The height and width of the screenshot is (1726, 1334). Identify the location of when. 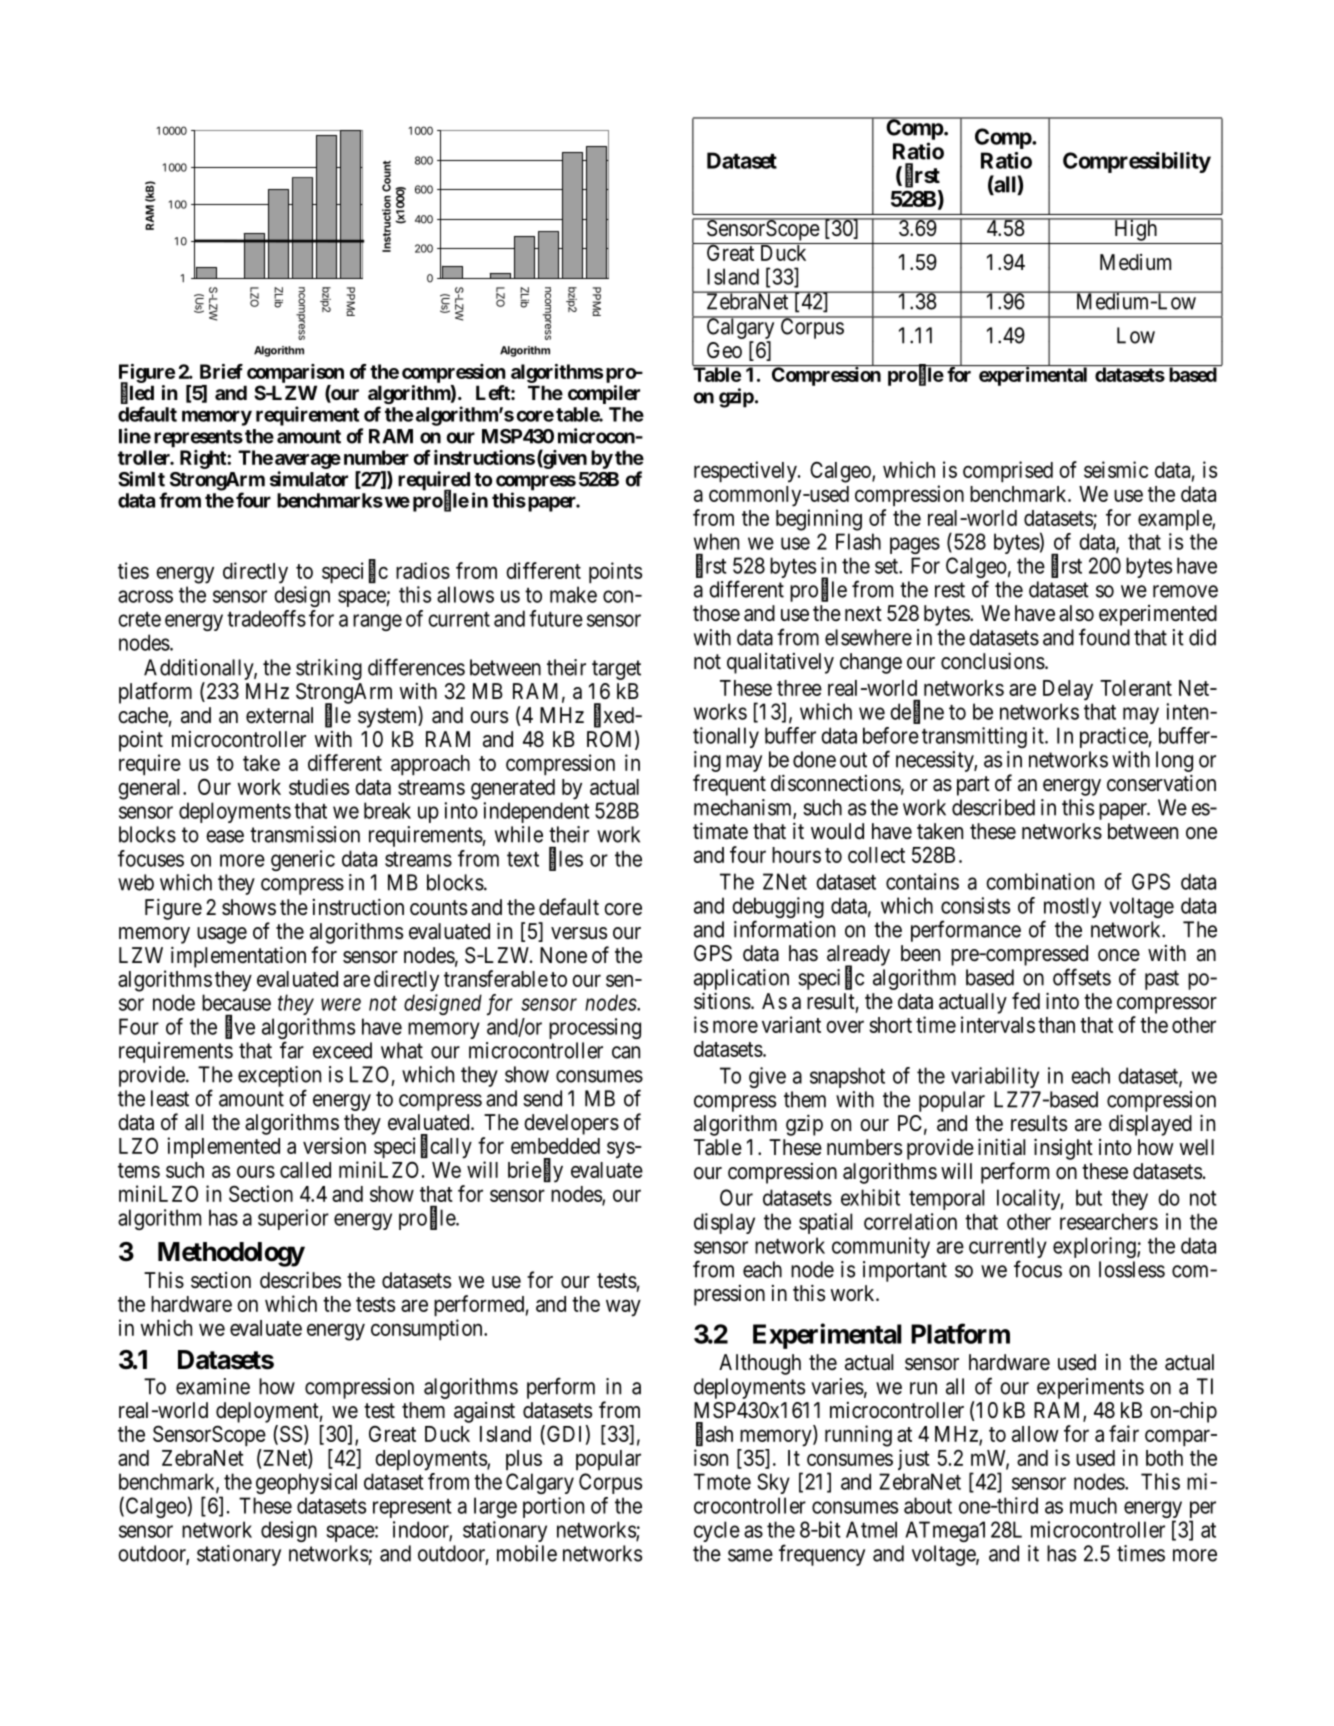
(716, 541).
